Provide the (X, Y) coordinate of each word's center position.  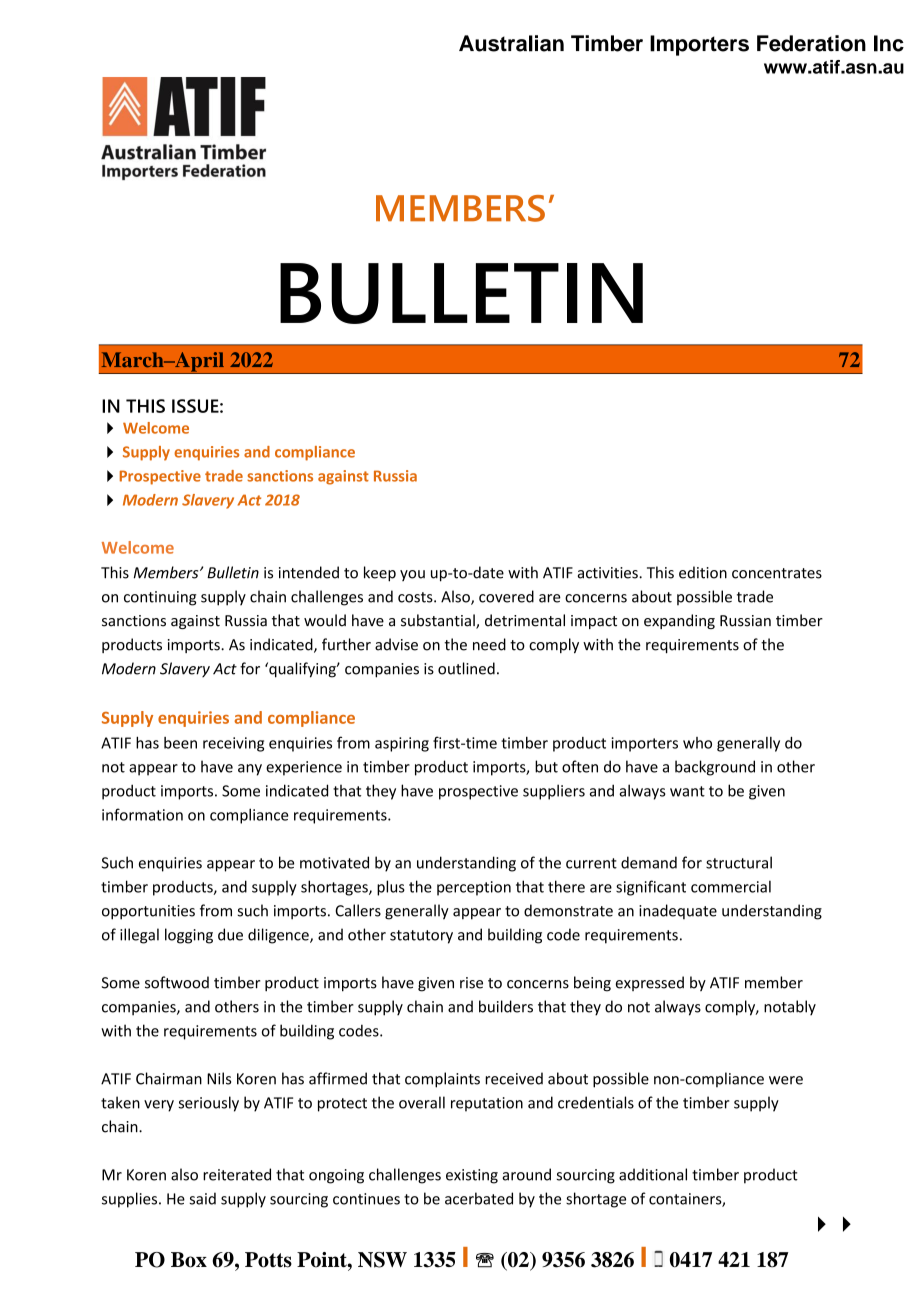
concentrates (777, 573)
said (202, 1198)
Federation (811, 43)
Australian (511, 43)
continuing (160, 598)
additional (653, 1174)
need (489, 644)
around (526, 1174)
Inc (889, 43)
